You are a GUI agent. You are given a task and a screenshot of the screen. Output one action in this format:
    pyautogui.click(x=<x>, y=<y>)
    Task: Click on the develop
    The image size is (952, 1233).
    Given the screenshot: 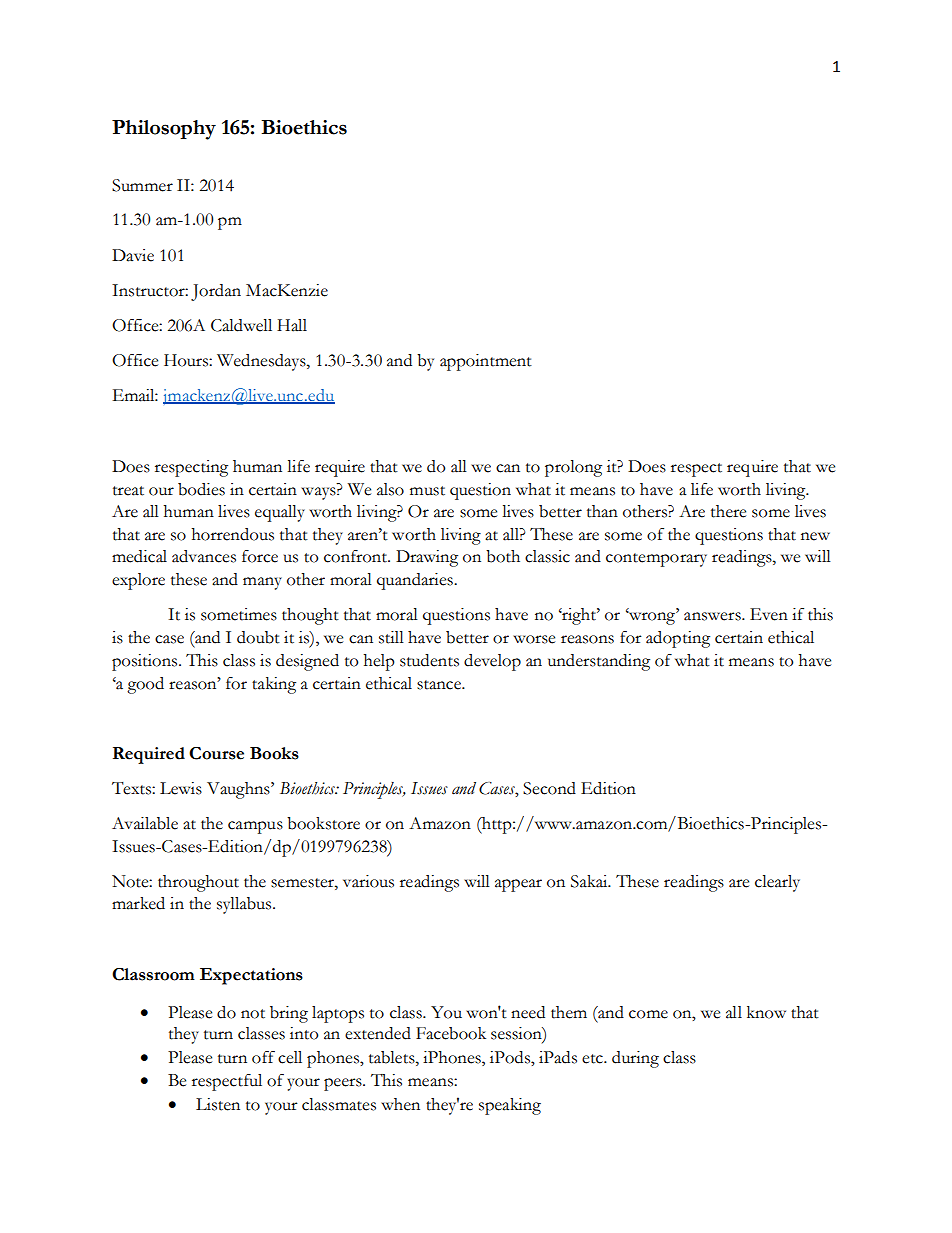 What is the action you would take?
    pyautogui.click(x=492, y=662)
